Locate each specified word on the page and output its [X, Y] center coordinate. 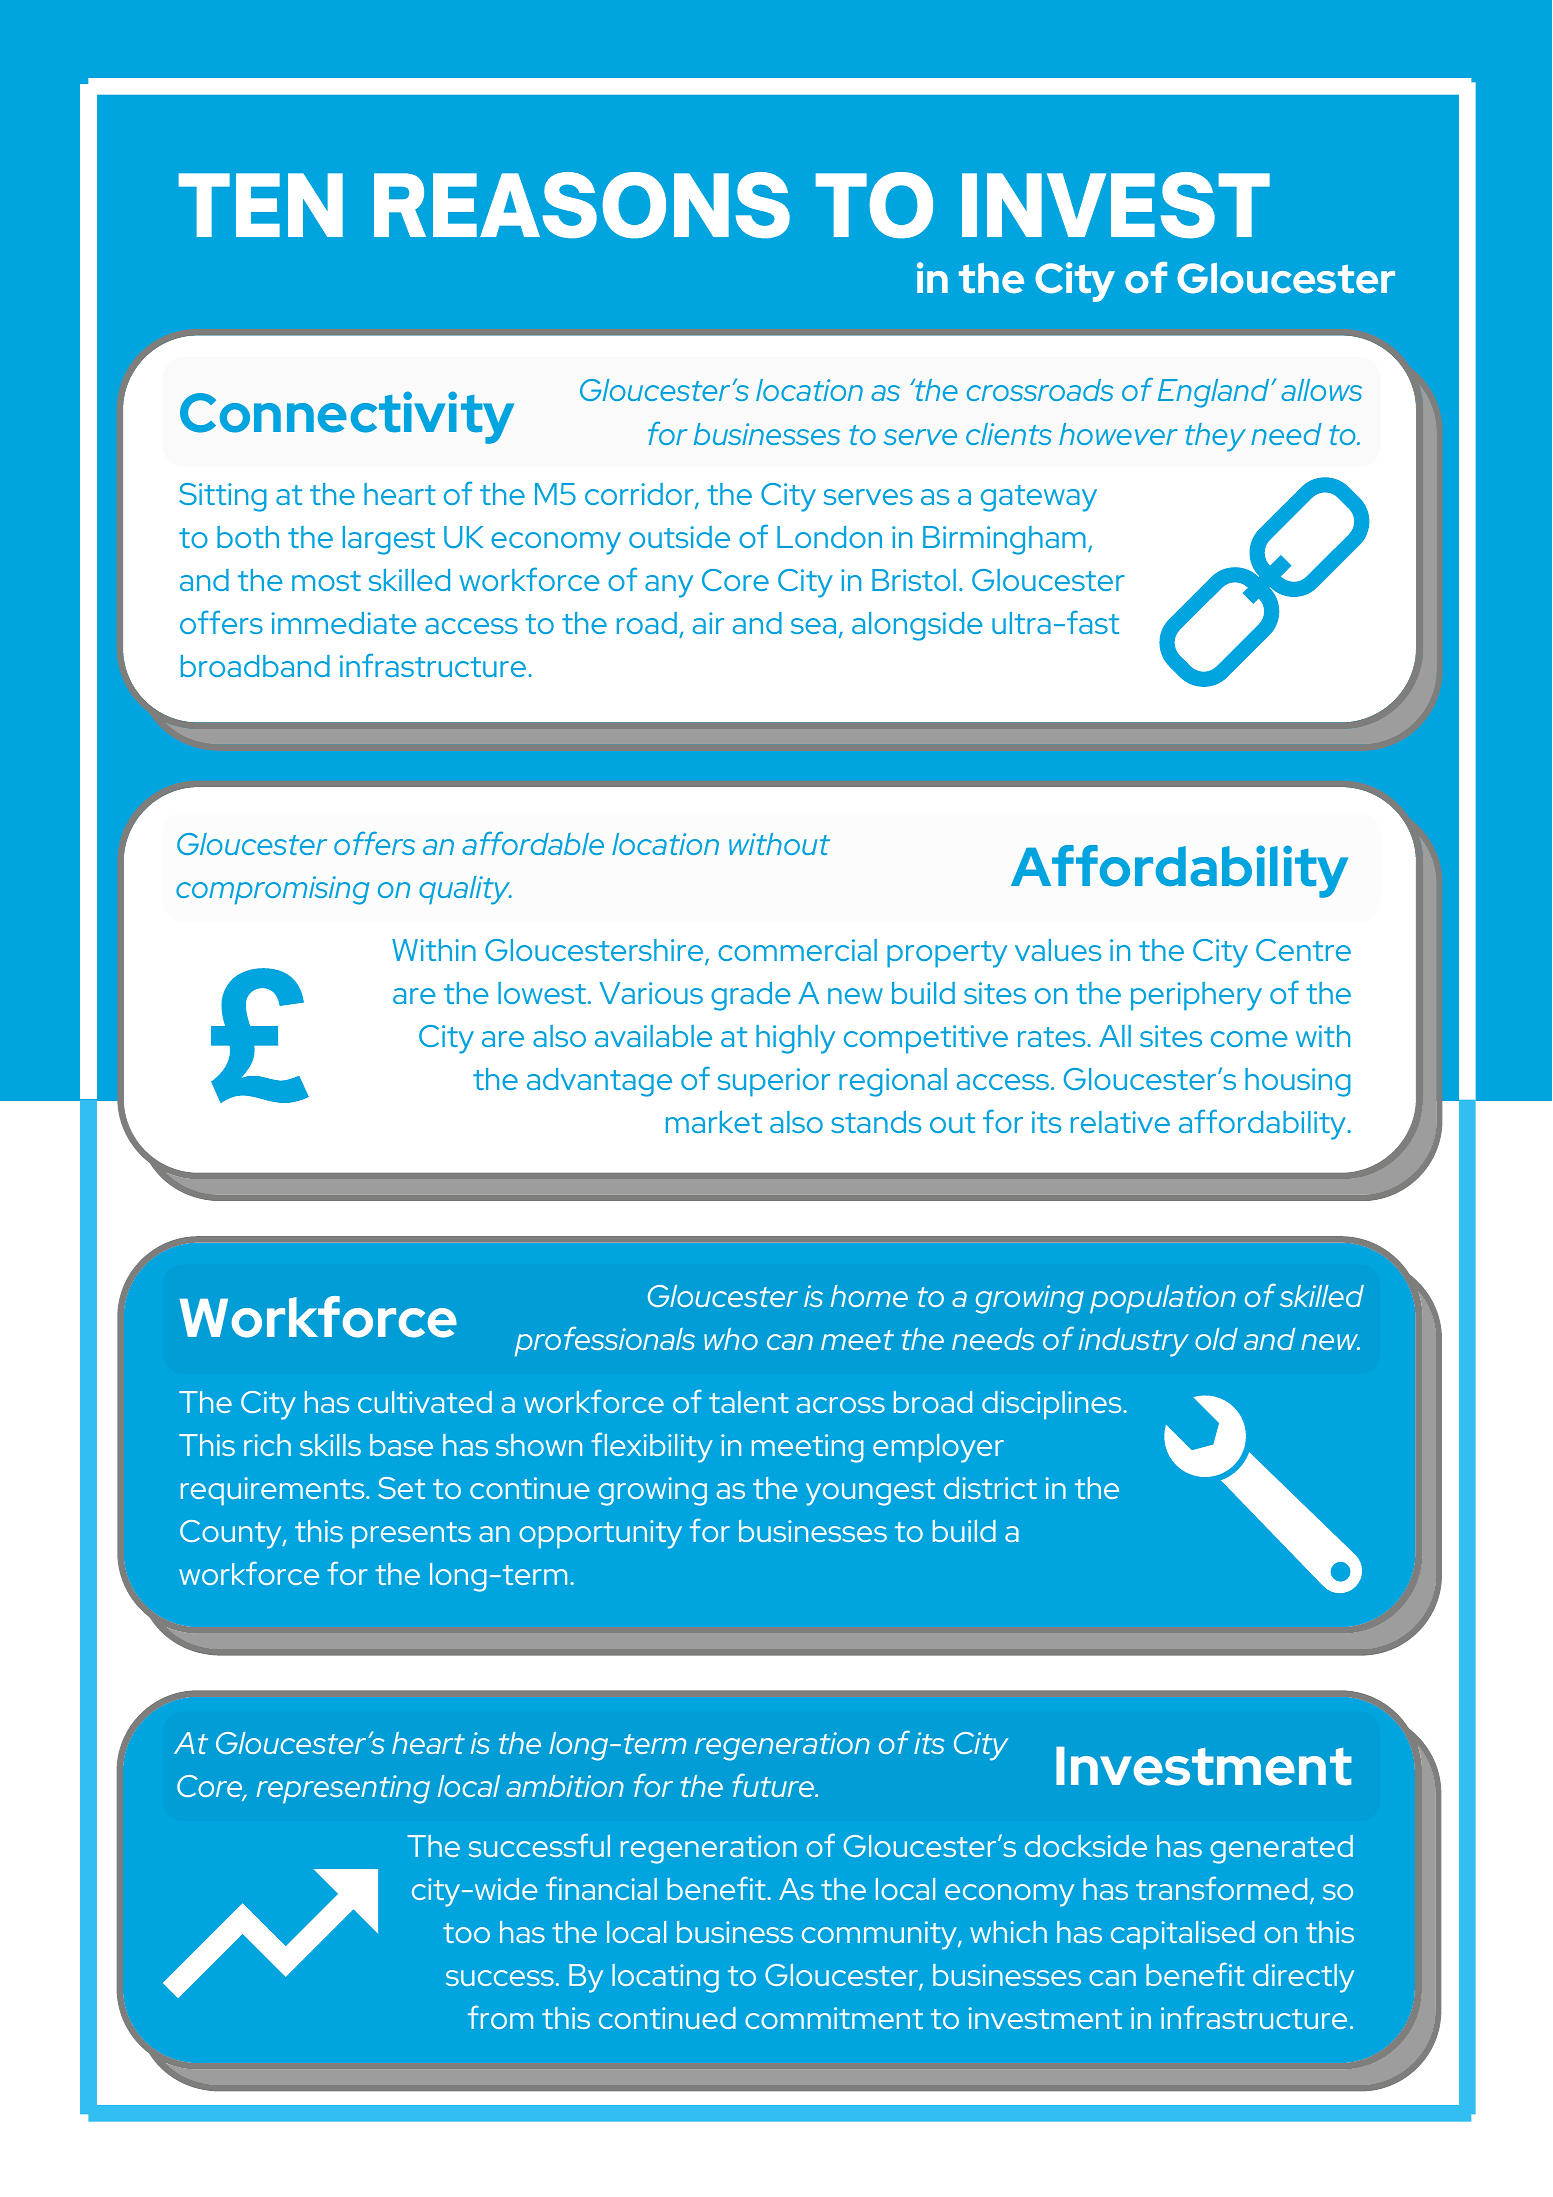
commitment [834, 2018]
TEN [261, 205]
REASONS [582, 205]
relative [1120, 1122]
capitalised [1183, 1935]
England [1215, 393]
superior [774, 1082]
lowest [542, 993]
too [466, 1933]
